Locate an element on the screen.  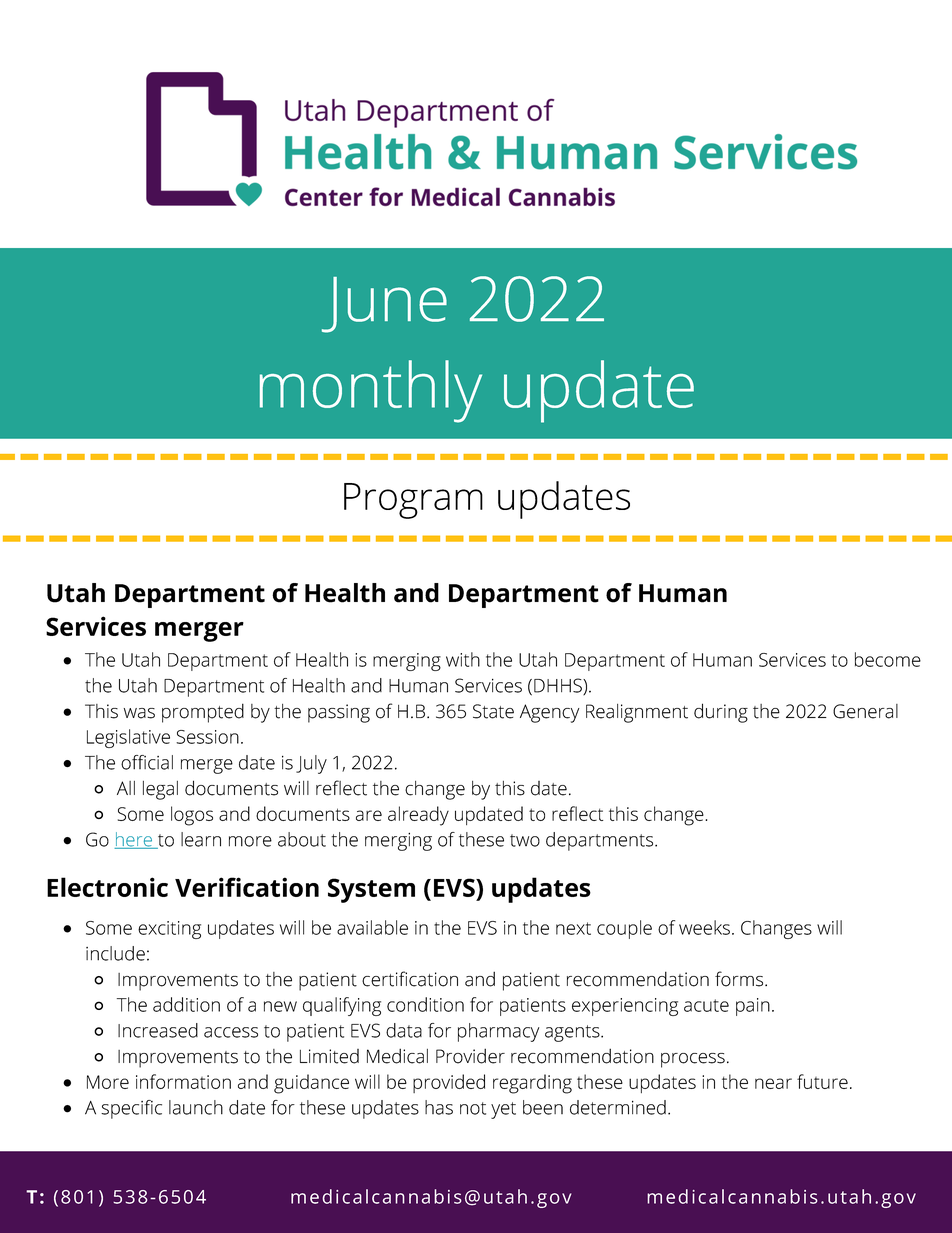
monthly is located at coordinates (371, 391).
